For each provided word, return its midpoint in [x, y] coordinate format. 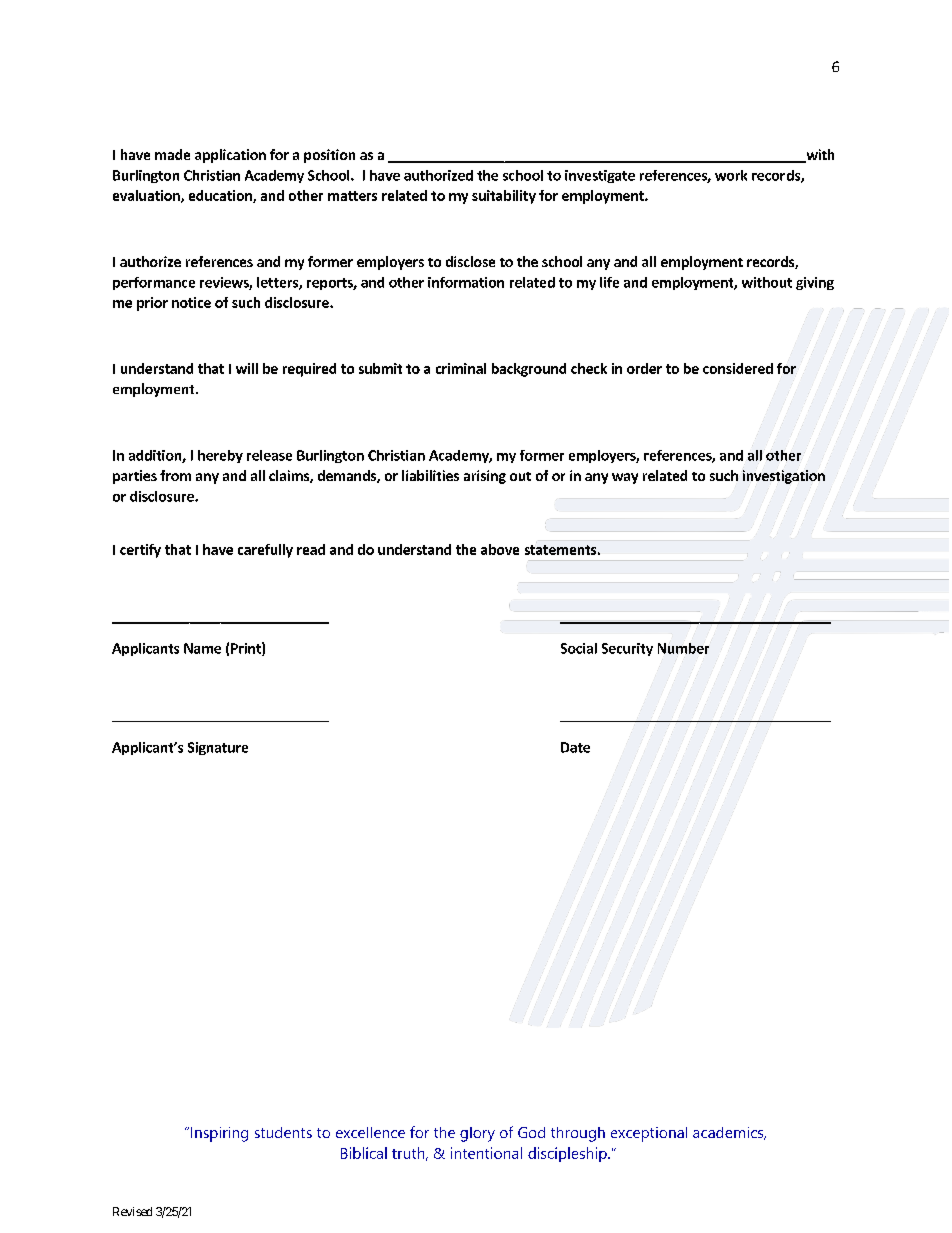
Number [683, 648]
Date [575, 747]
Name [202, 648]
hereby [220, 456]
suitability [504, 197]
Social [579, 648]
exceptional [649, 1134]
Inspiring [219, 1134]
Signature [218, 748]
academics [729, 1133]
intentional [486, 1153]
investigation [784, 477]
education [221, 196]
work [731, 175]
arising [485, 477]
